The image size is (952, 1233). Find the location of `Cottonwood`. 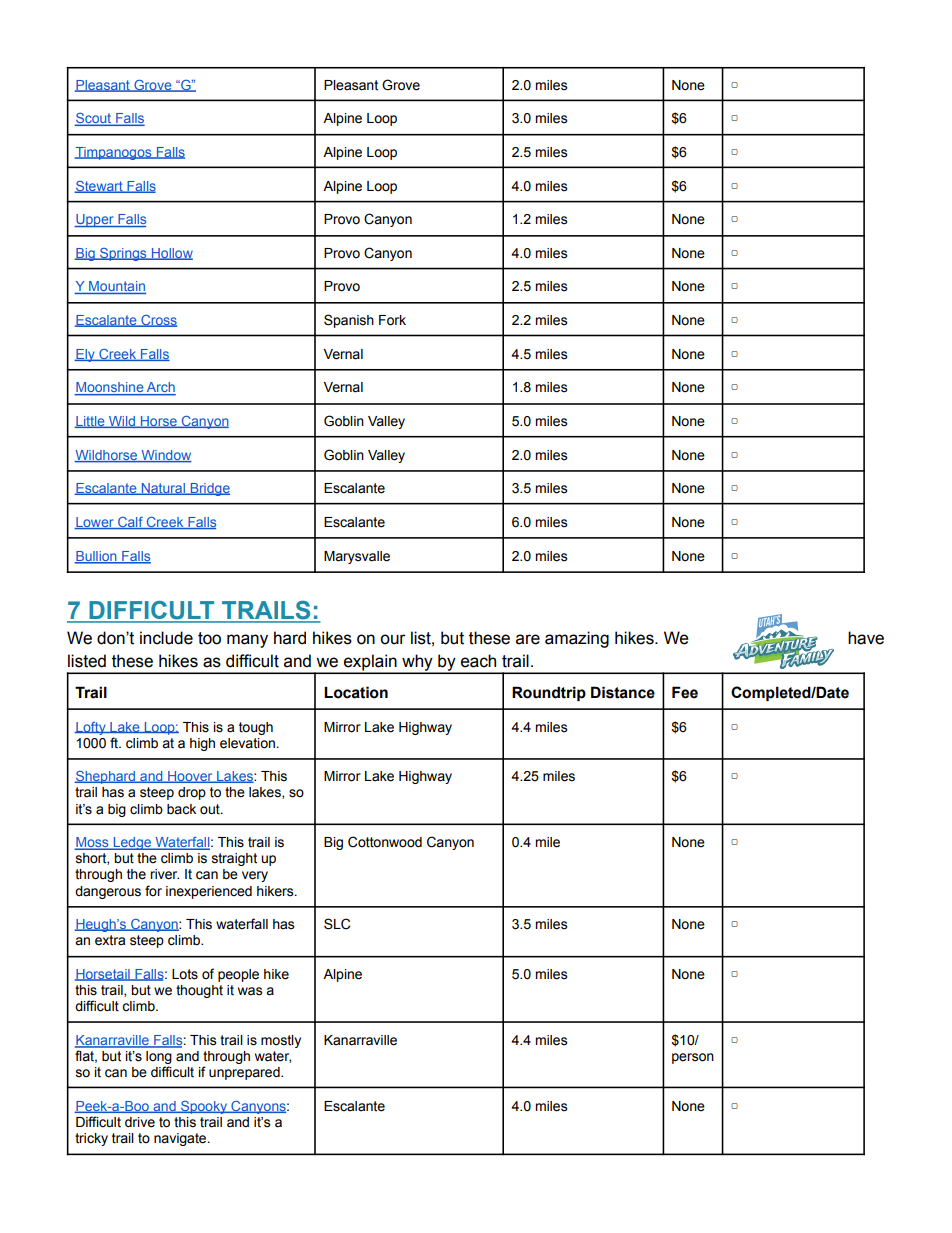

Cottonwood is located at coordinates (385, 842).
